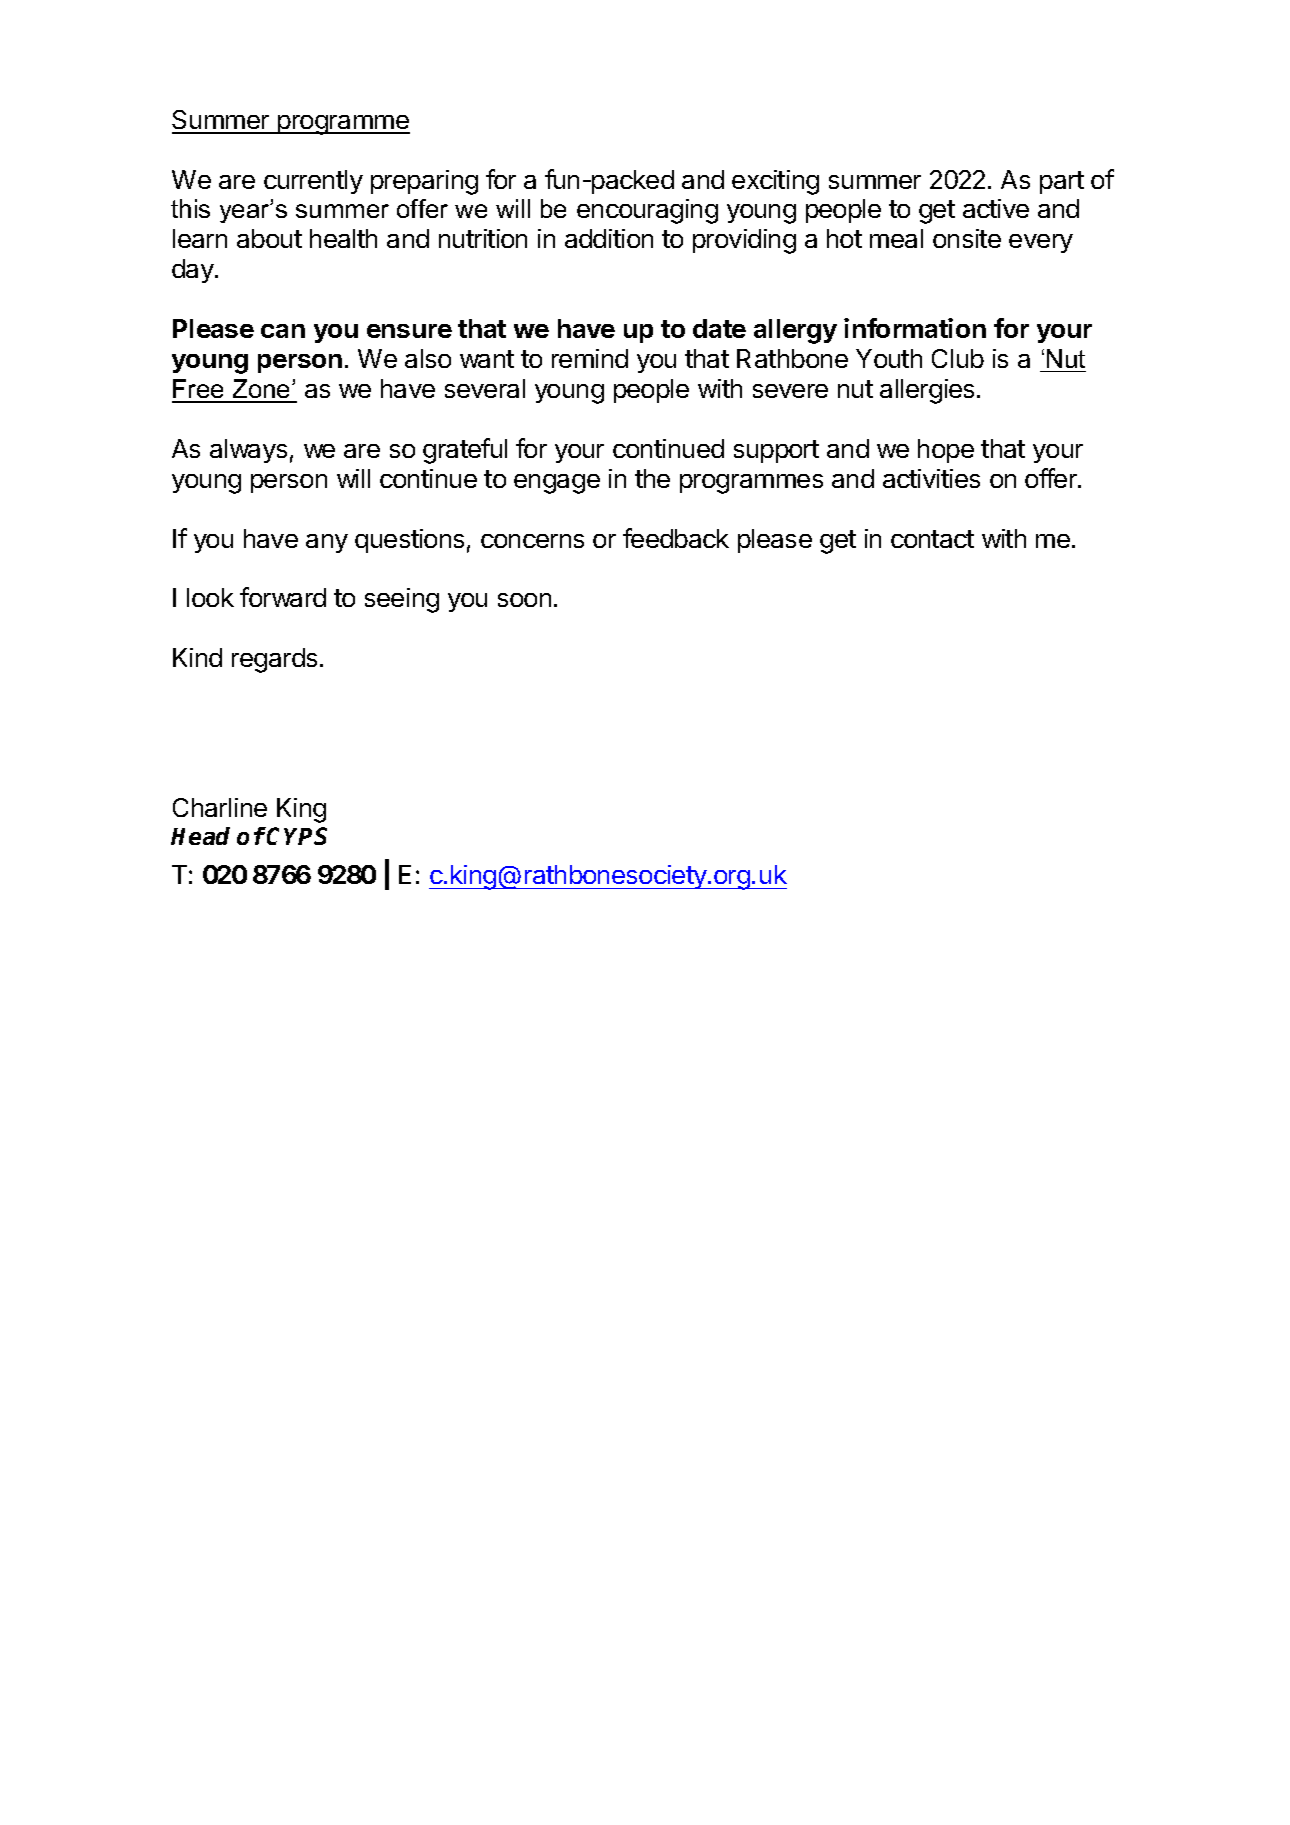 The image size is (1290, 1825). What do you see at coordinates (327, 543) in the screenshot?
I see `any` at bounding box center [327, 543].
